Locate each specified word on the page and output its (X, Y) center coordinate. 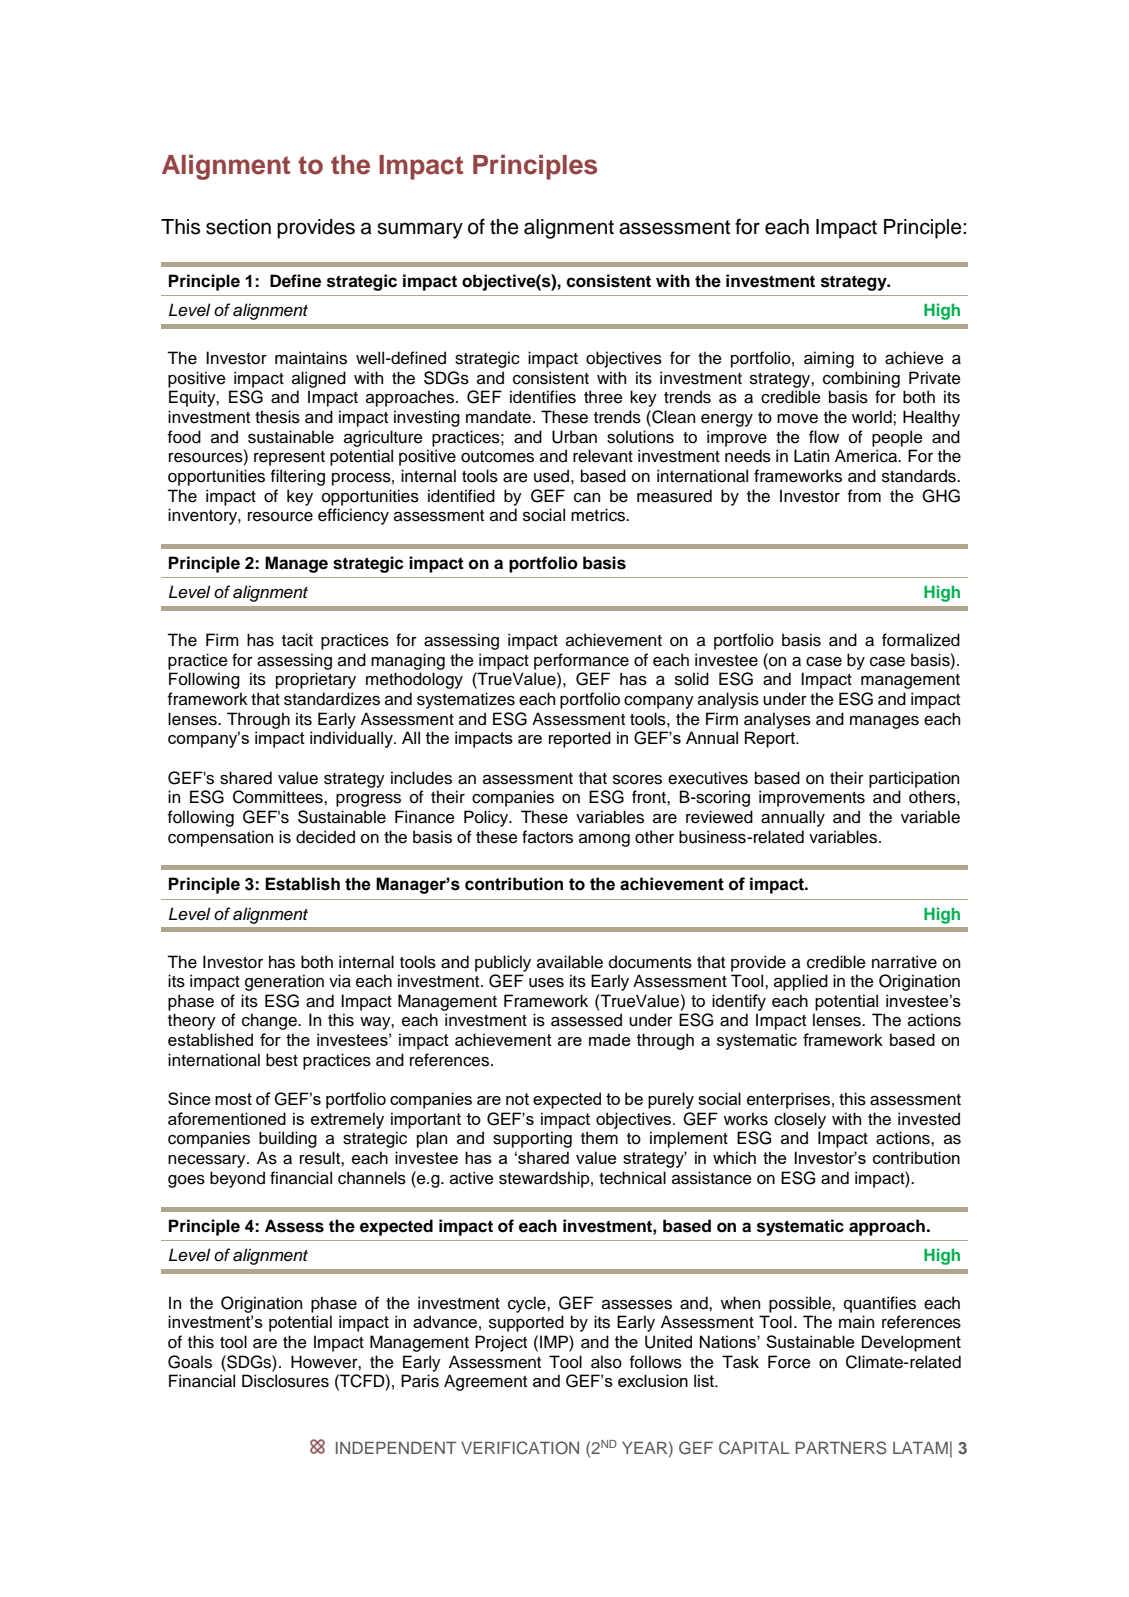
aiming (829, 359)
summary (420, 230)
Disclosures (285, 1381)
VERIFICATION (520, 1448)
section (238, 227)
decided (325, 837)
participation (914, 779)
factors (547, 837)
